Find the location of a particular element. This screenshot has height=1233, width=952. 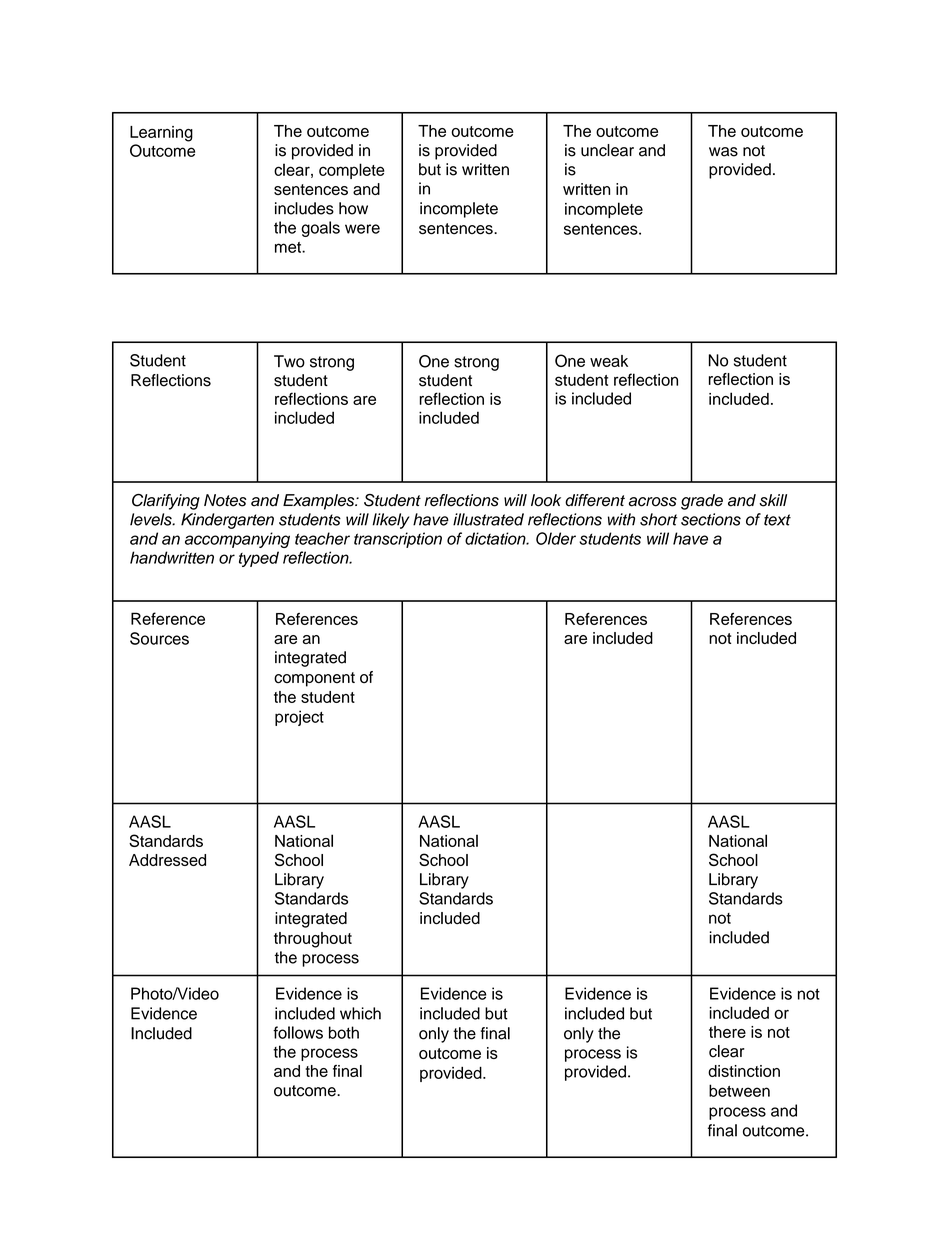

short is located at coordinates (659, 519).
